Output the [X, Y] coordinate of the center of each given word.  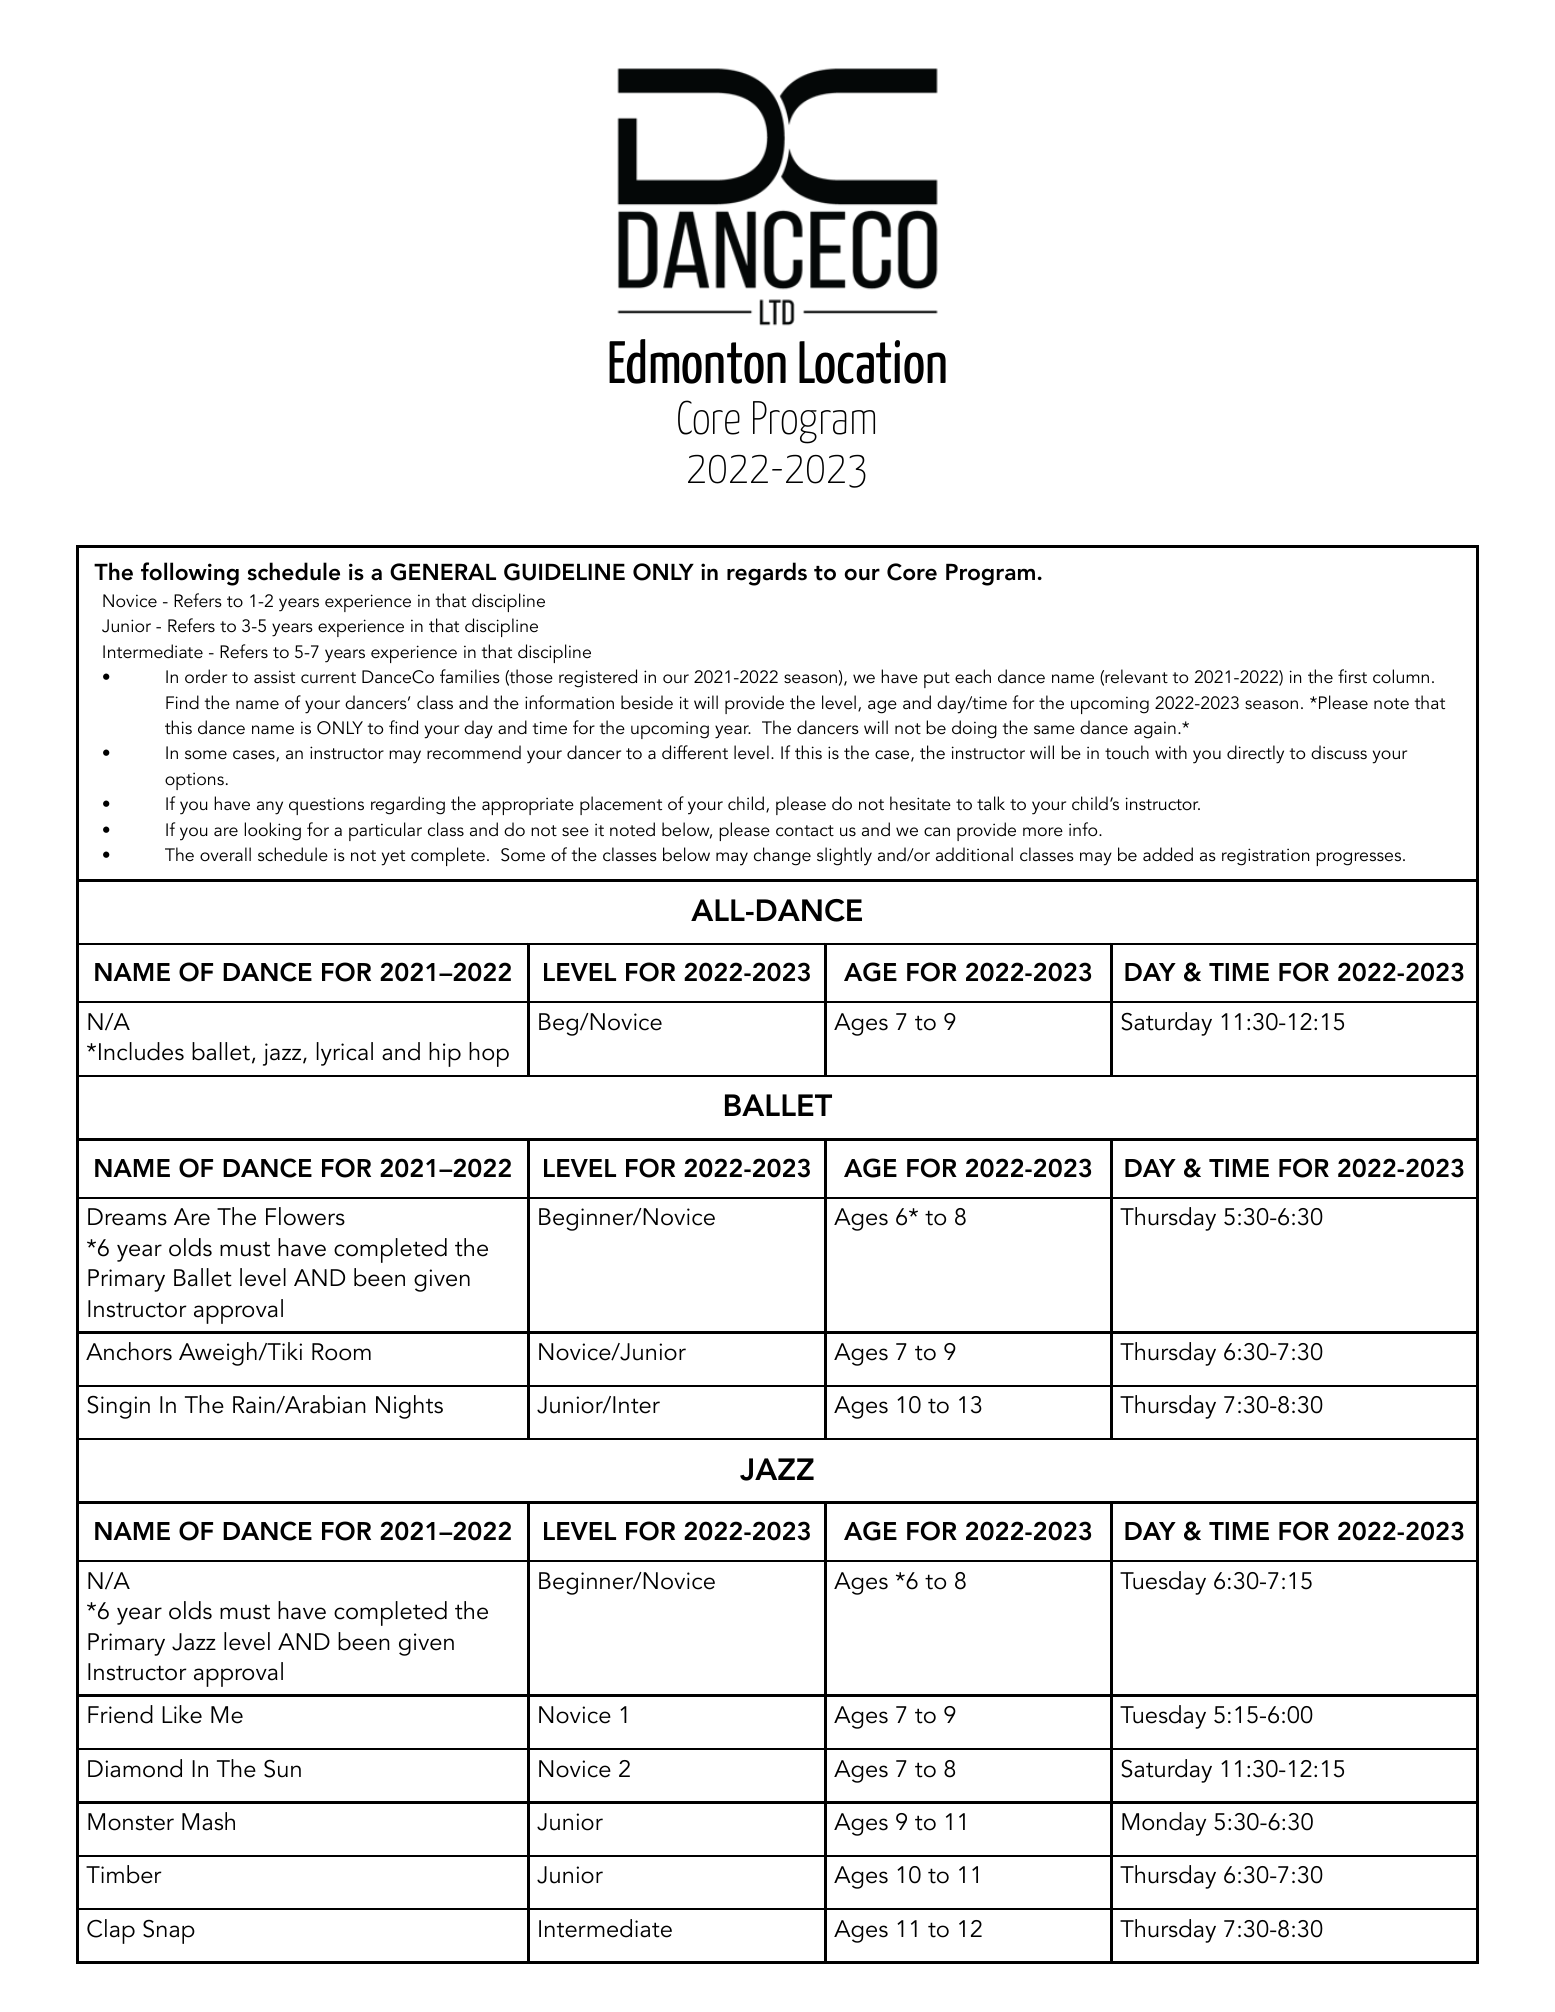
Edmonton [697, 361]
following [190, 574]
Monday [1164, 1824]
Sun [282, 1769]
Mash [208, 1821]
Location [872, 362]
